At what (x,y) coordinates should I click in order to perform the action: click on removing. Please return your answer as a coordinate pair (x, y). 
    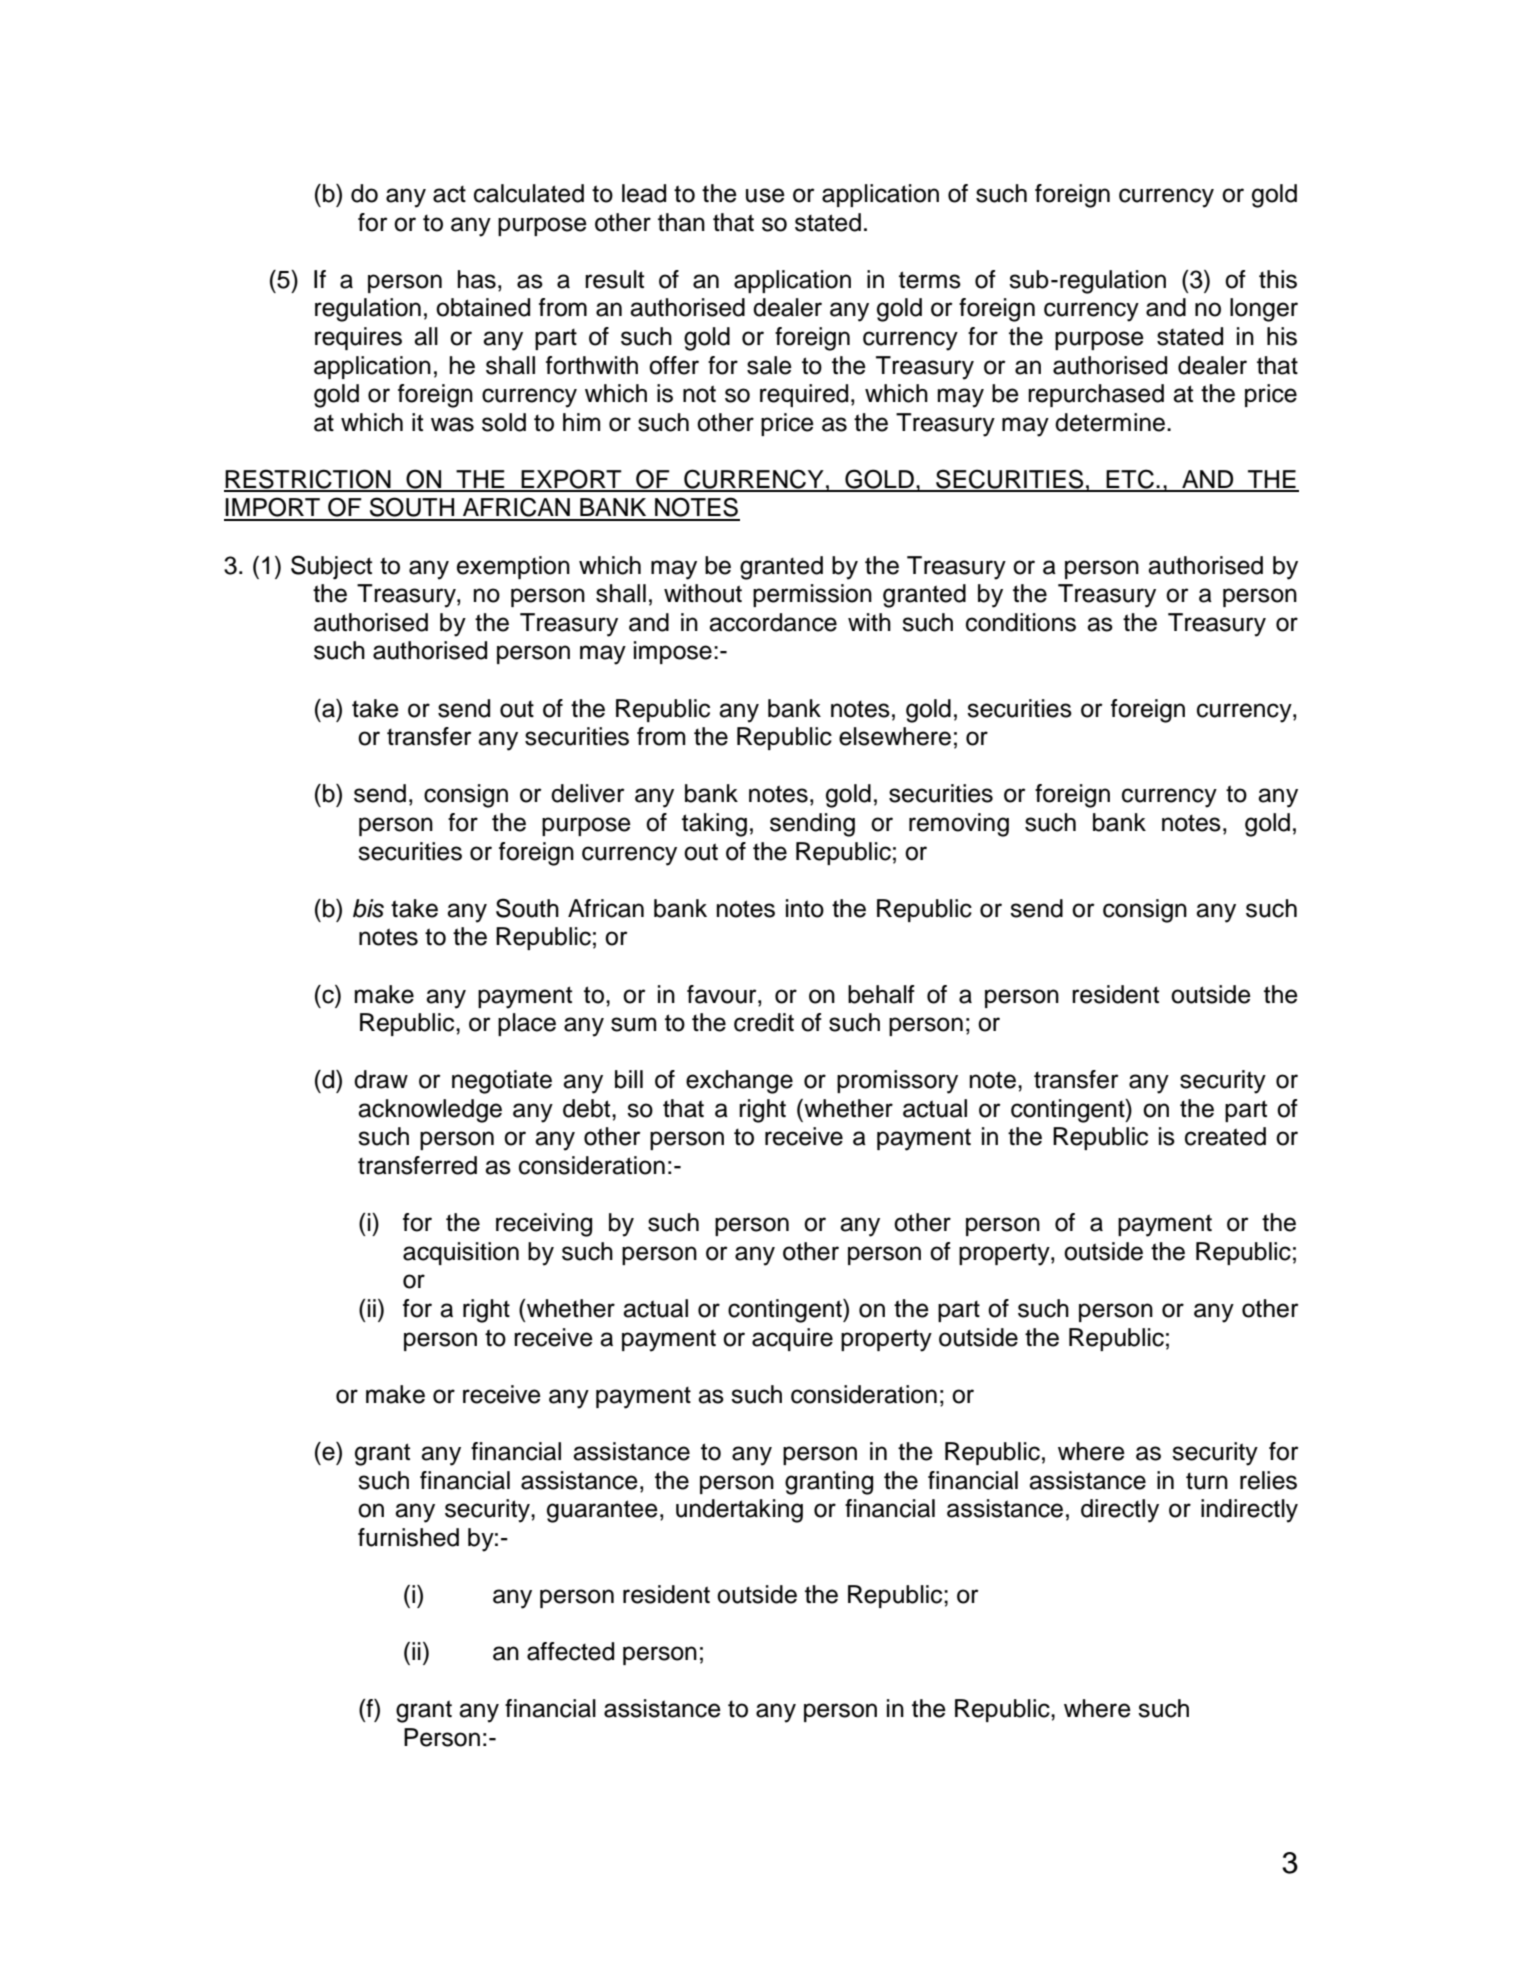
    Looking at the image, I should click on (959, 825).
